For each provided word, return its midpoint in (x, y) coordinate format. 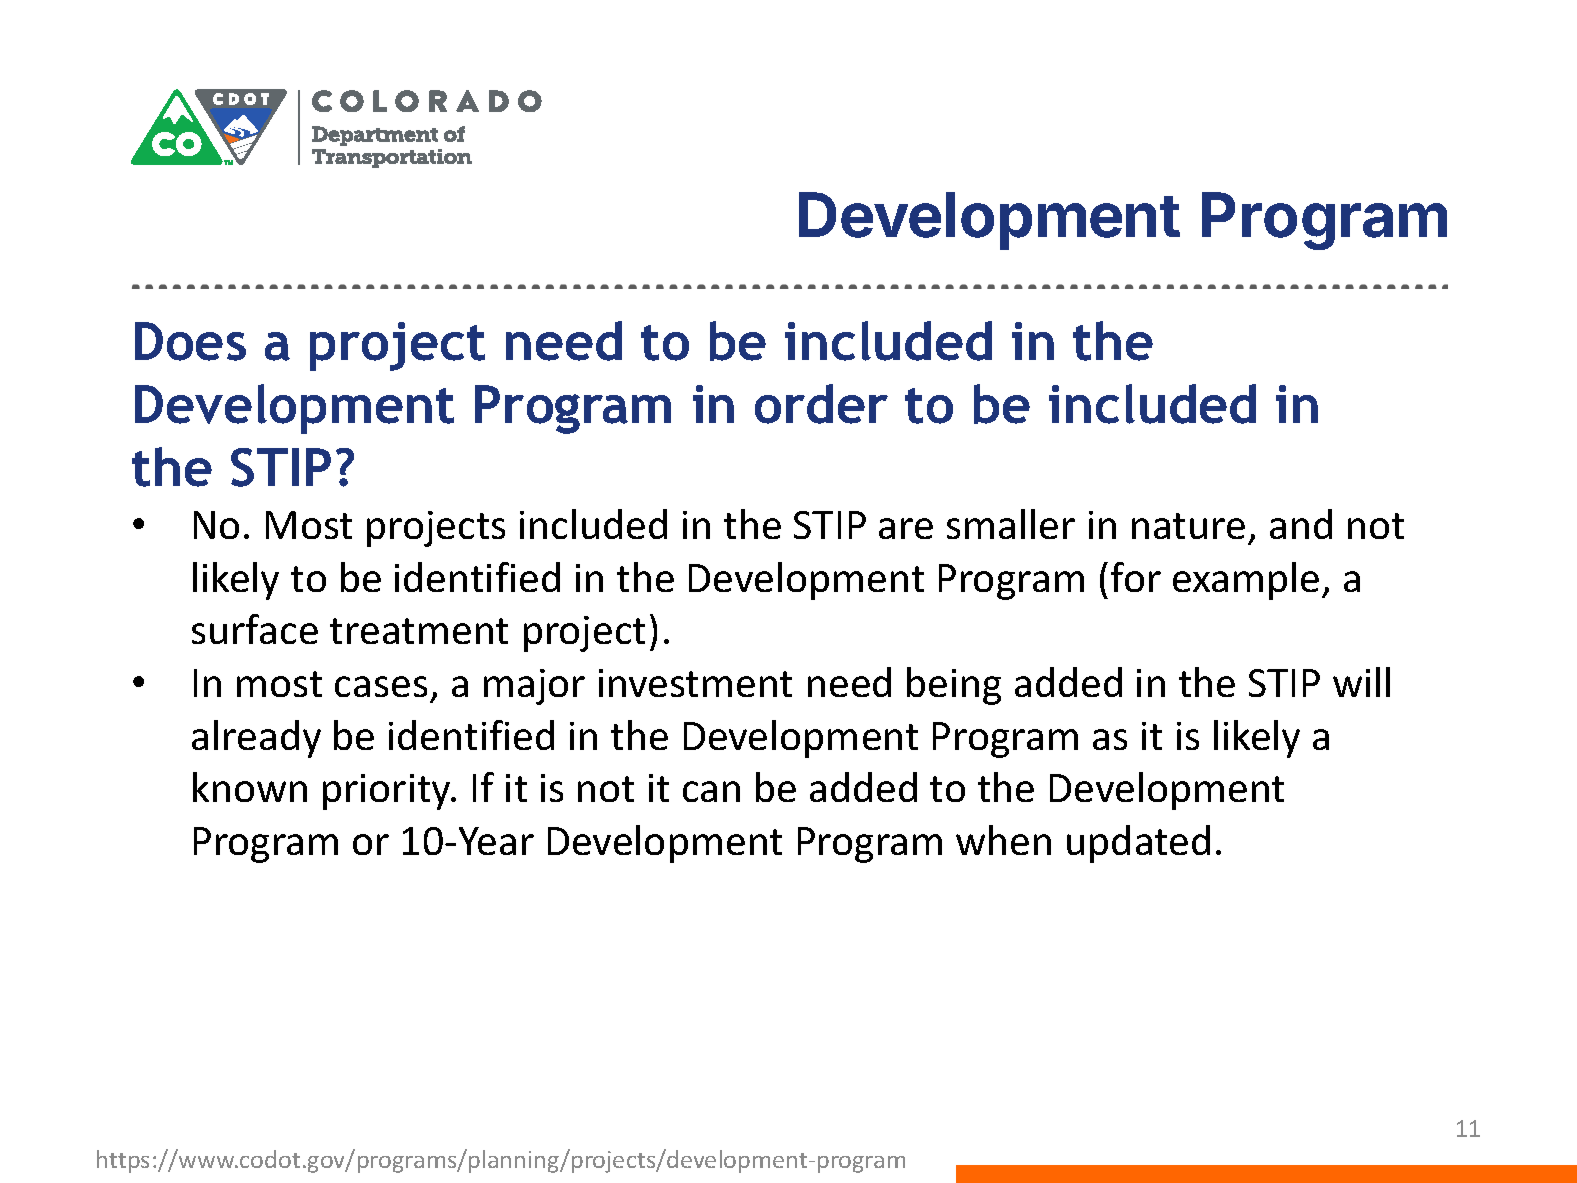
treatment (419, 631)
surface (255, 629)
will (1361, 682)
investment (695, 683)
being (954, 686)
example (1246, 581)
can (711, 791)
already (256, 739)
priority (388, 792)
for (1136, 577)
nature (1188, 526)
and (1301, 524)
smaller (1011, 524)
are (906, 528)
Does (190, 341)
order (821, 404)
